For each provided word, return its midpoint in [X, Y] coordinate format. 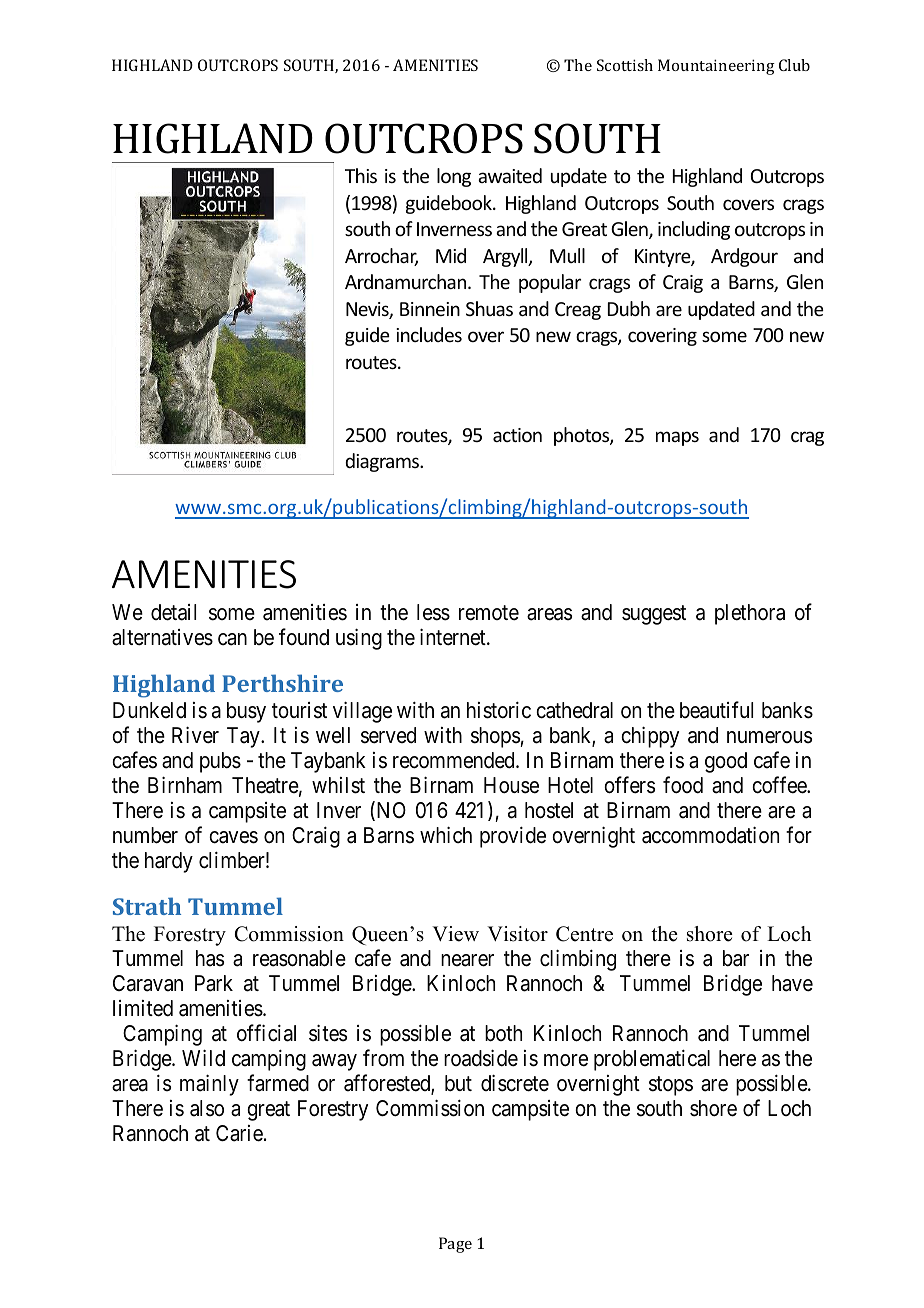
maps [677, 438]
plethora [750, 614]
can [232, 639]
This [361, 175]
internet [454, 637]
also [207, 1108]
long [454, 177]
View [455, 934]
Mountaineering [716, 67]
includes [429, 334]
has [210, 958]
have [792, 983]
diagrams [383, 462]
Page [455, 1245]
